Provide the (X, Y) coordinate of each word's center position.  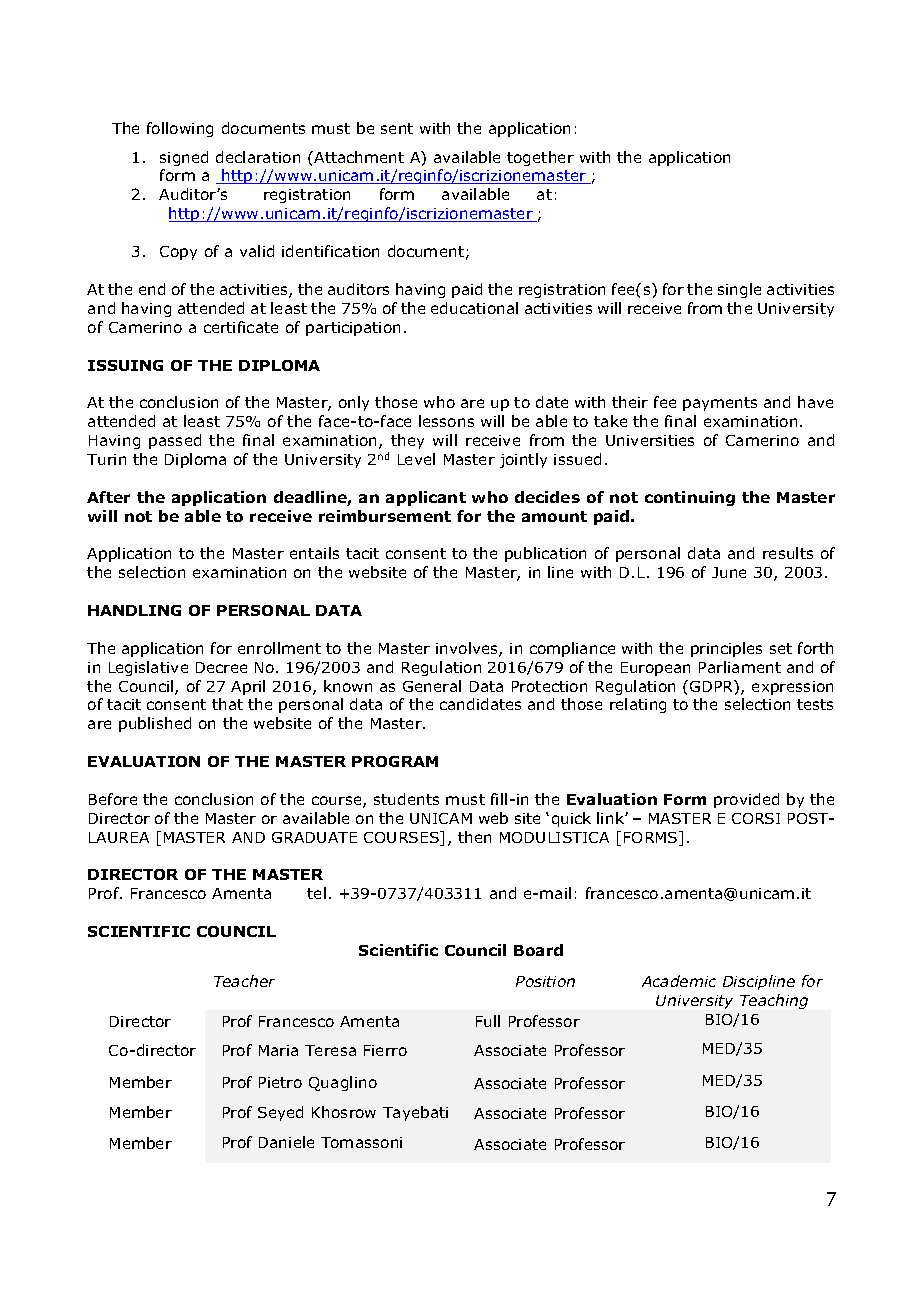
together (540, 158)
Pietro (280, 1082)
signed (184, 158)
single (739, 290)
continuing (690, 498)
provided (746, 800)
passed (175, 441)
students (406, 799)
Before (113, 799)
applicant (426, 498)
